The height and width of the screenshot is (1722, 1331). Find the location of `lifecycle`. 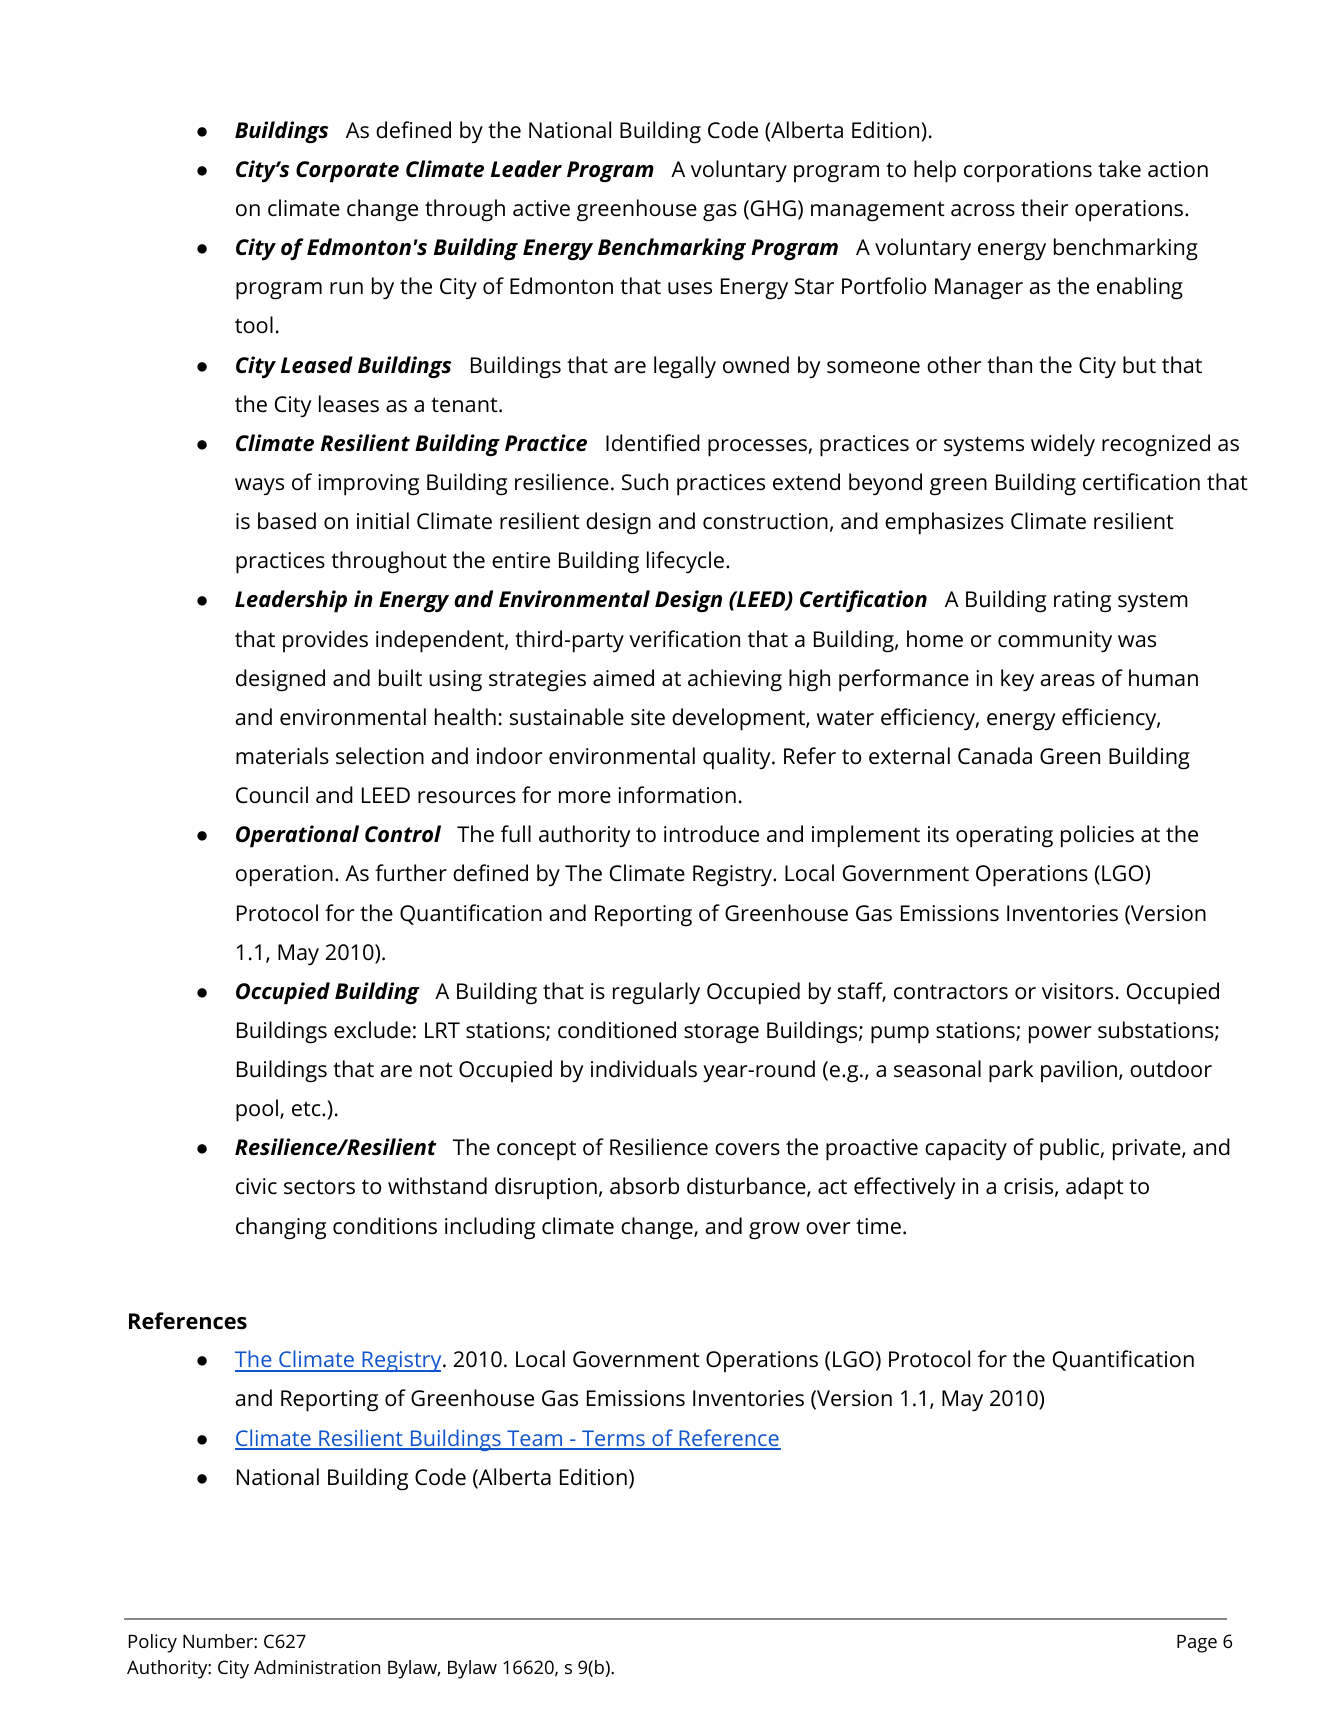

lifecycle is located at coordinates (685, 562).
